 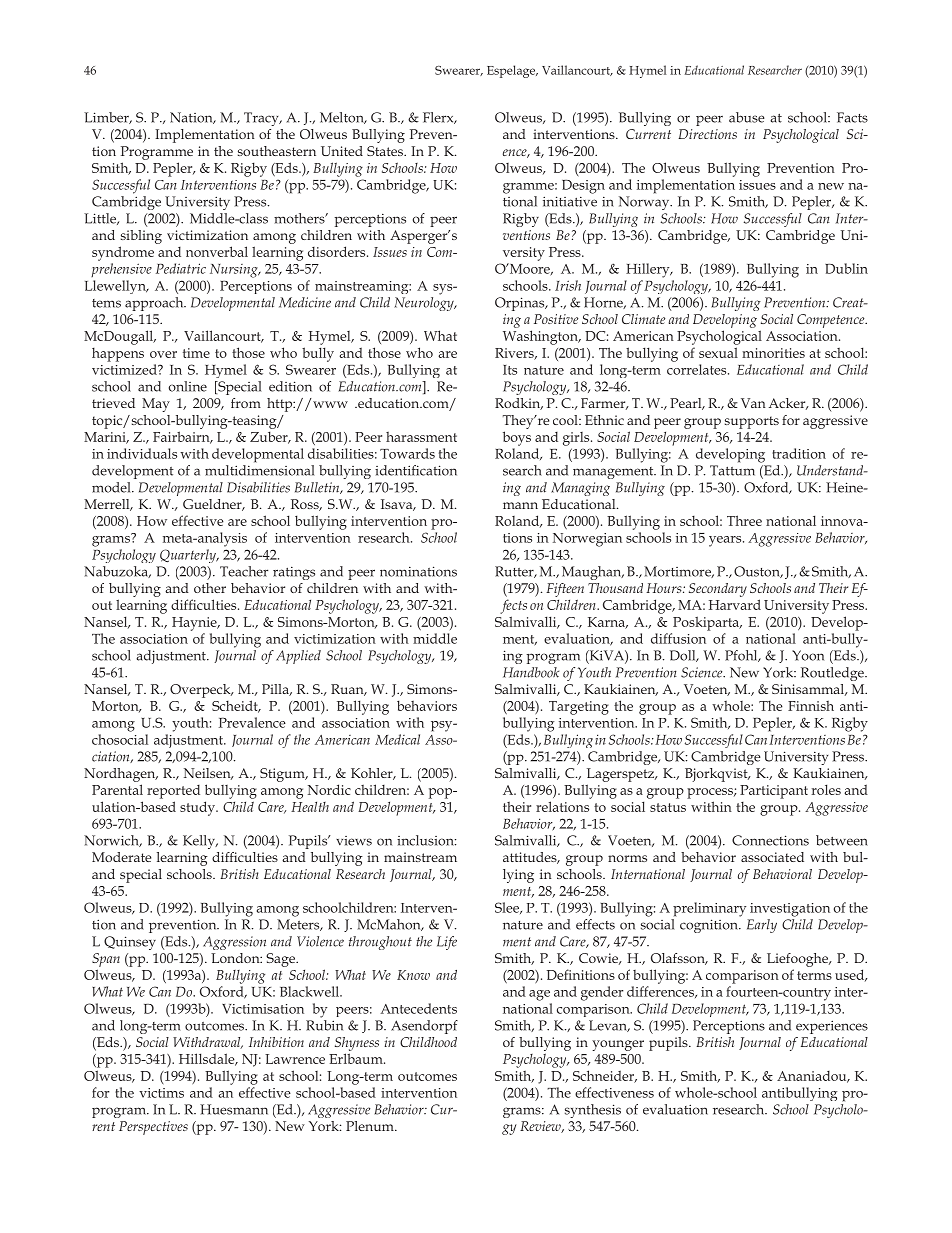 I want to click on Harvard, so click(x=735, y=604).
